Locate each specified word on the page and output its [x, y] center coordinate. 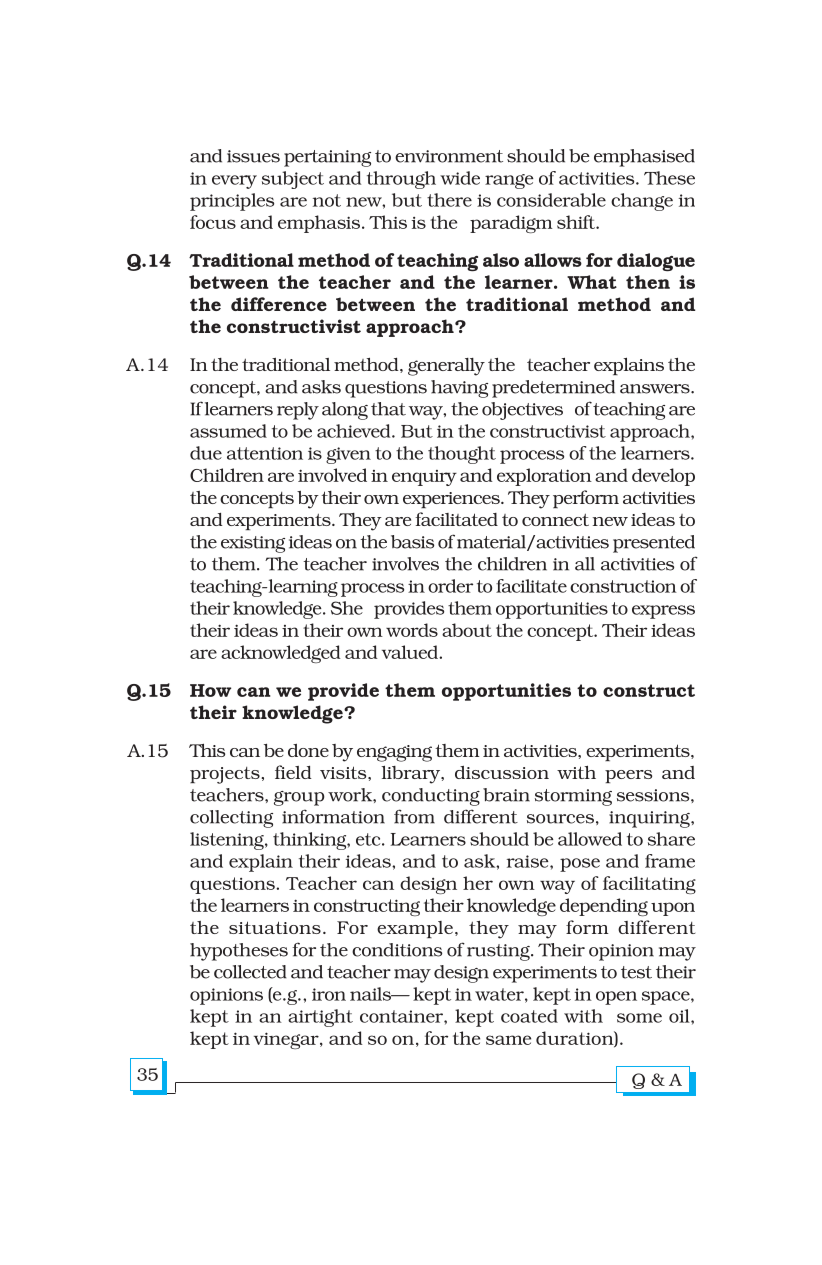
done [308, 750]
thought [462, 455]
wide [460, 178]
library [411, 774]
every [234, 182]
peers [628, 776]
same [508, 1040]
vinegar [287, 1040]
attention [265, 453]
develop [663, 477]
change [642, 202]
